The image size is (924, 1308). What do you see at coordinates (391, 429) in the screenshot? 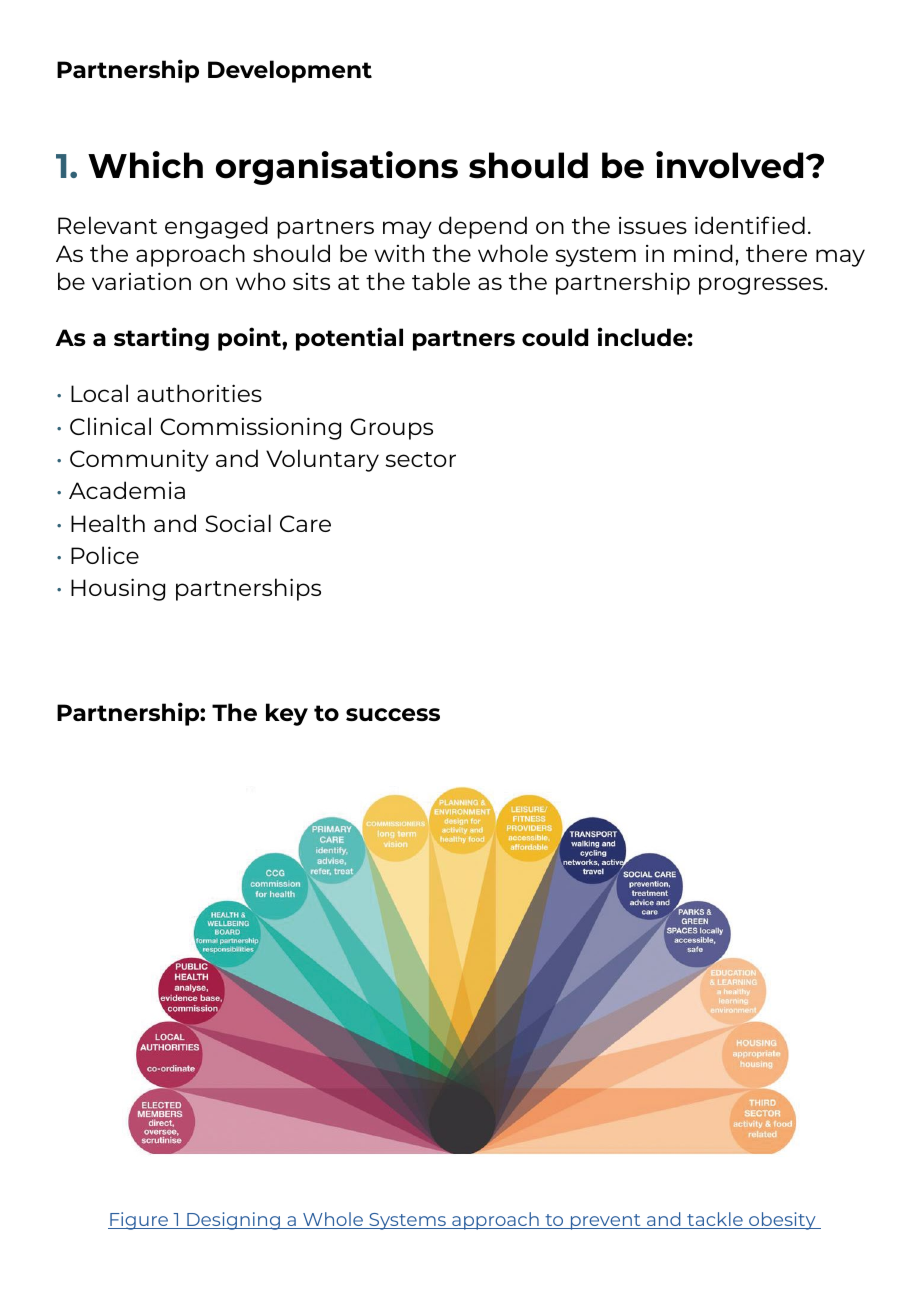
I see `Groups` at bounding box center [391, 429].
